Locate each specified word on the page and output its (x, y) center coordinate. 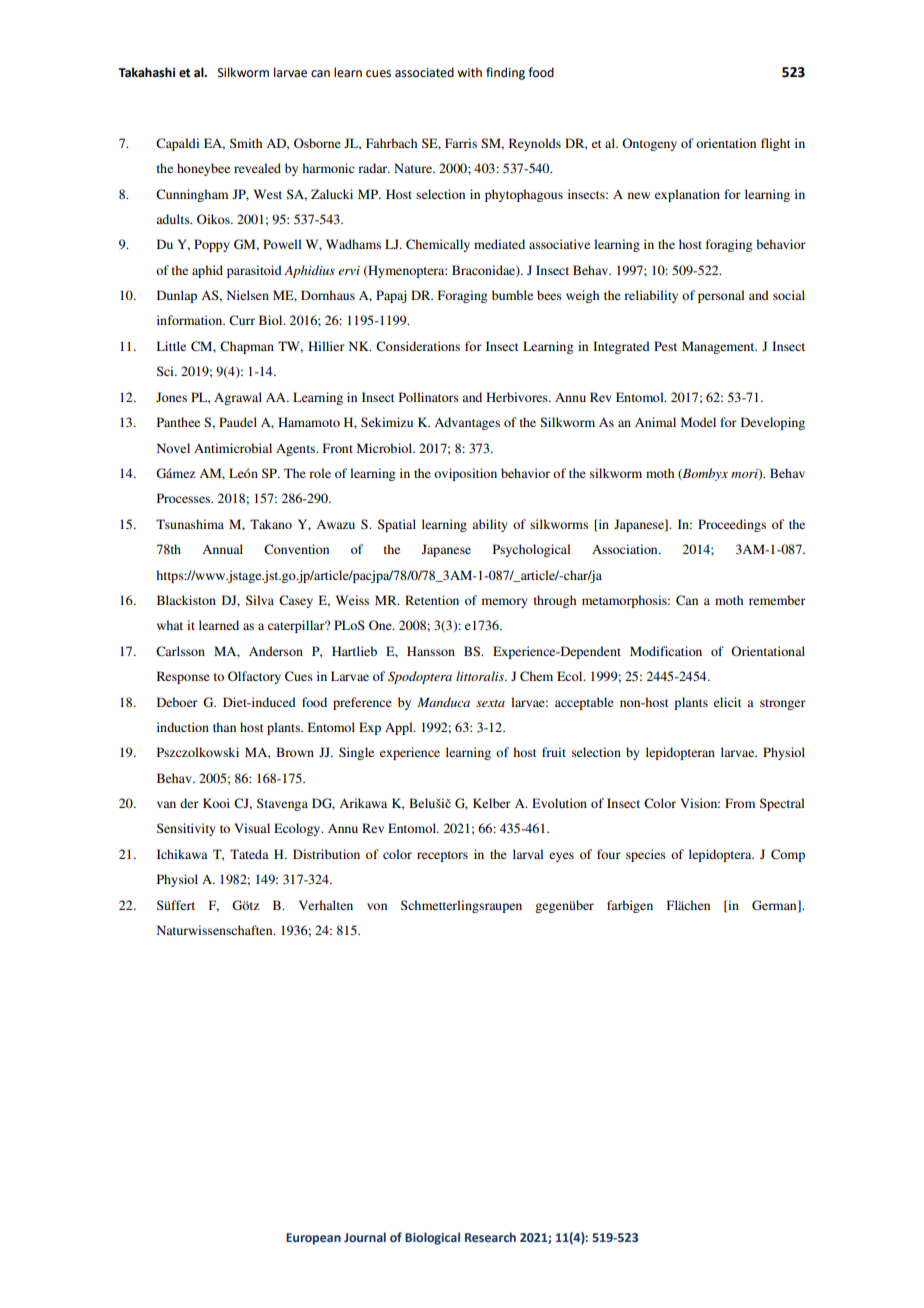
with (469, 72)
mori (745, 474)
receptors (442, 856)
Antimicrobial (233, 448)
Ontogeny (649, 144)
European (313, 1239)
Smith (246, 143)
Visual (252, 828)
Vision (700, 803)
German (775, 906)
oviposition (465, 474)
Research (490, 1237)
